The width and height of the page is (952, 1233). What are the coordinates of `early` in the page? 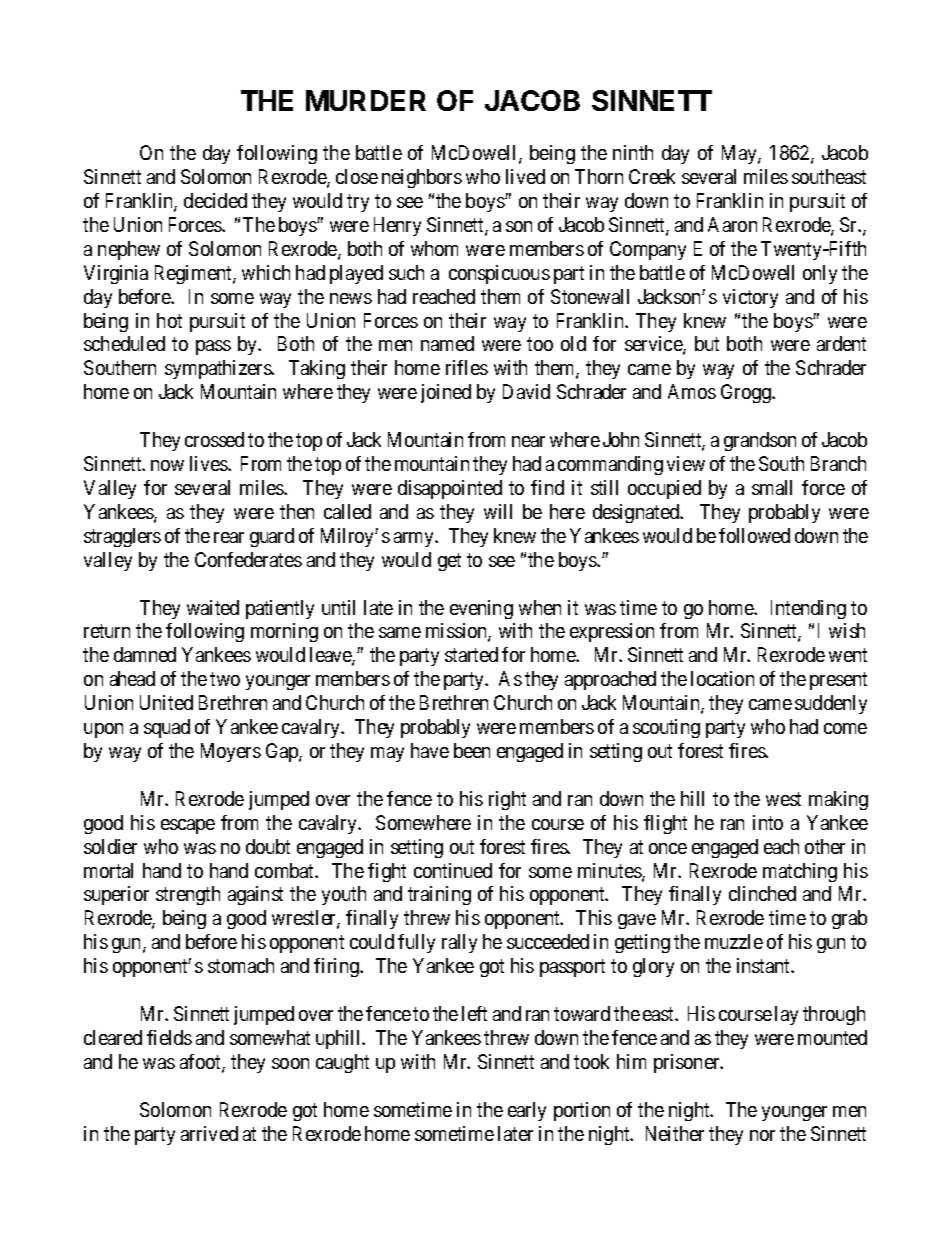 It's located at (527, 1111).
